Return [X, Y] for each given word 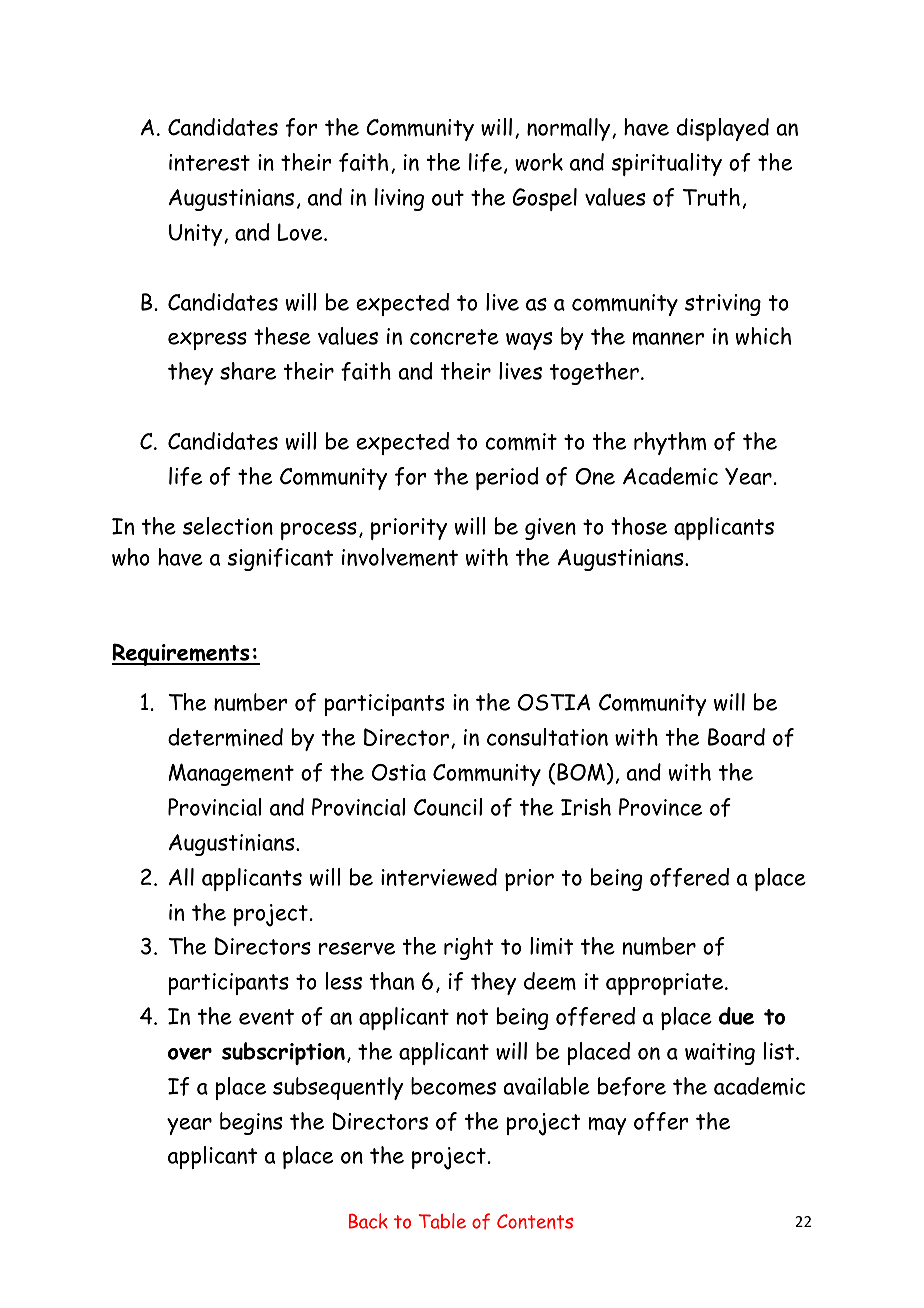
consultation [547, 737]
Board [736, 737]
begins [251, 1123]
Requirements [182, 654]
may [607, 1126]
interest [209, 162]
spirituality [666, 164]
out [448, 198]
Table [442, 1221]
